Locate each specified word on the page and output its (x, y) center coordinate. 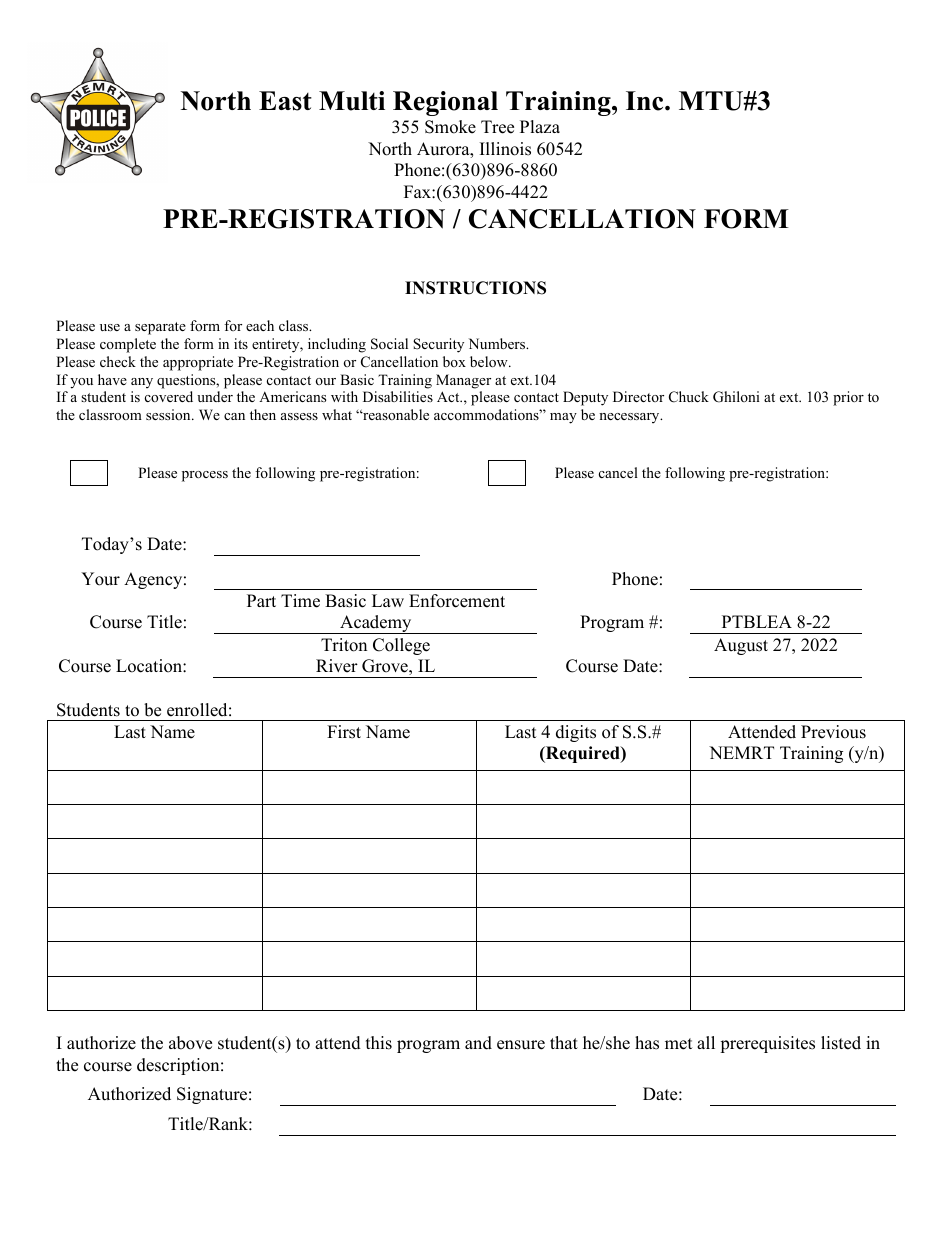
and (478, 1043)
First (344, 732)
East (285, 101)
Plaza (540, 126)
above (190, 1043)
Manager (463, 381)
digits (576, 733)
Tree (497, 127)
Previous (833, 732)
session (169, 414)
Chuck (689, 397)
